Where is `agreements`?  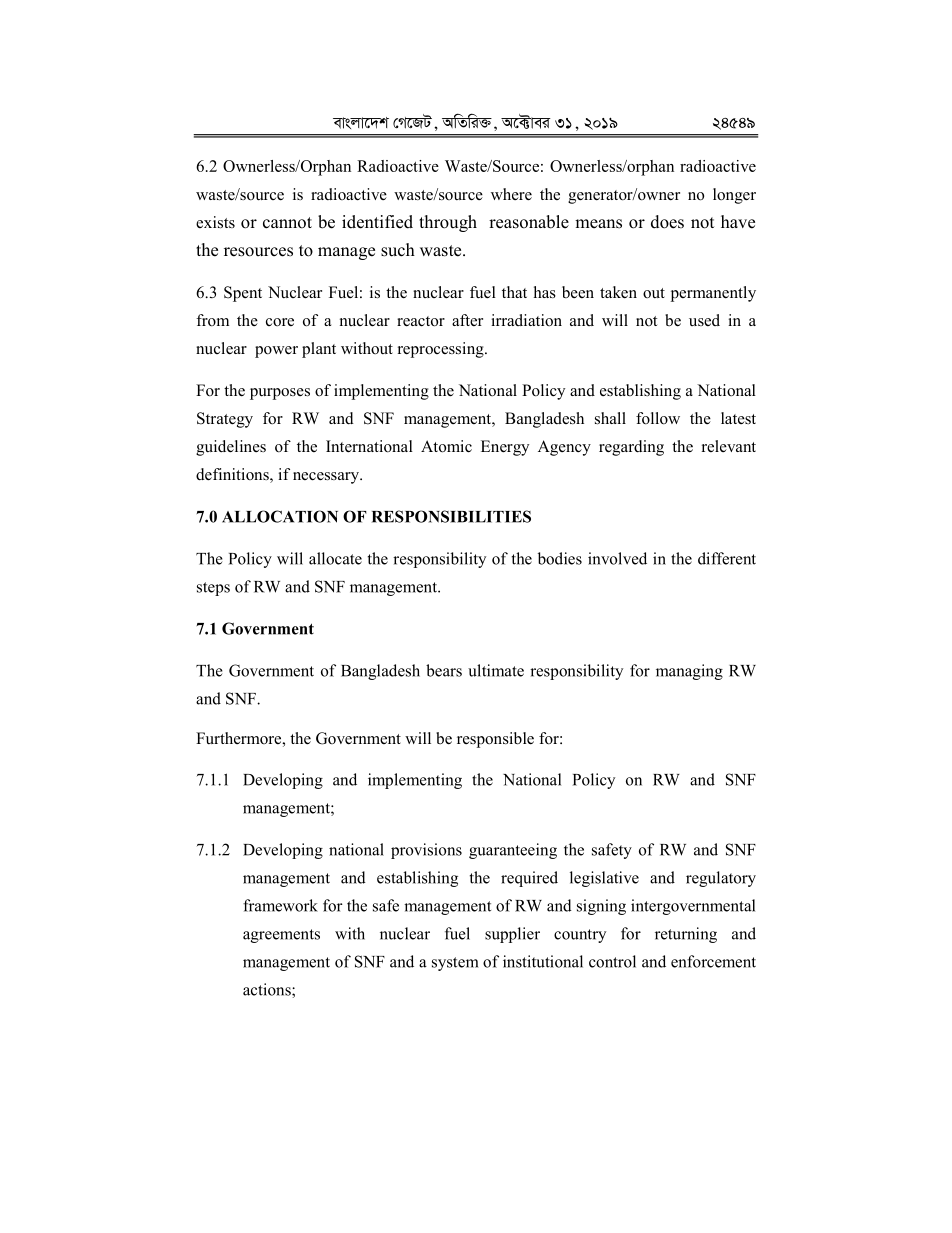
agreements is located at coordinates (281, 936).
